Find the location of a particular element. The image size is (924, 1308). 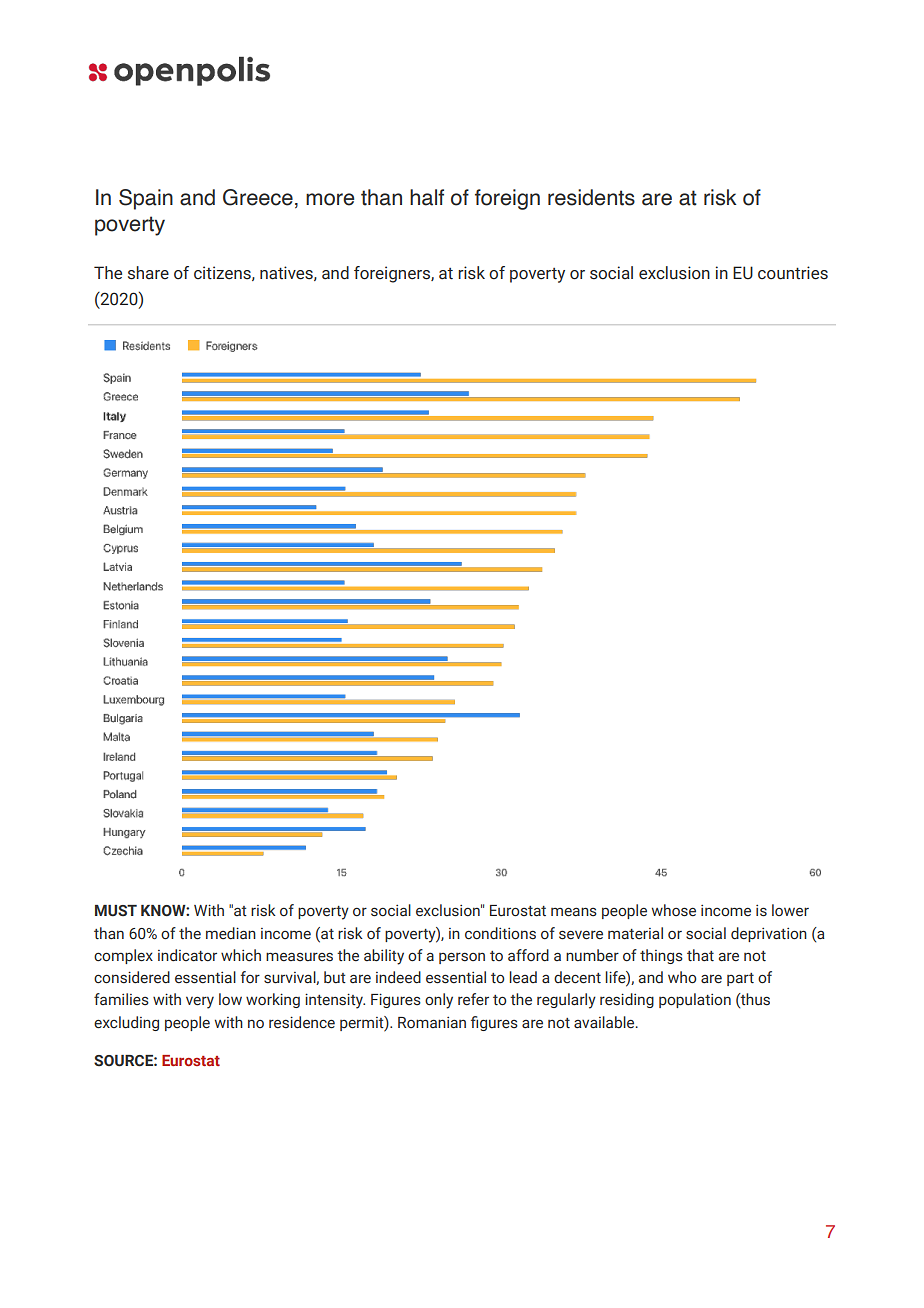

very is located at coordinates (200, 1002).
